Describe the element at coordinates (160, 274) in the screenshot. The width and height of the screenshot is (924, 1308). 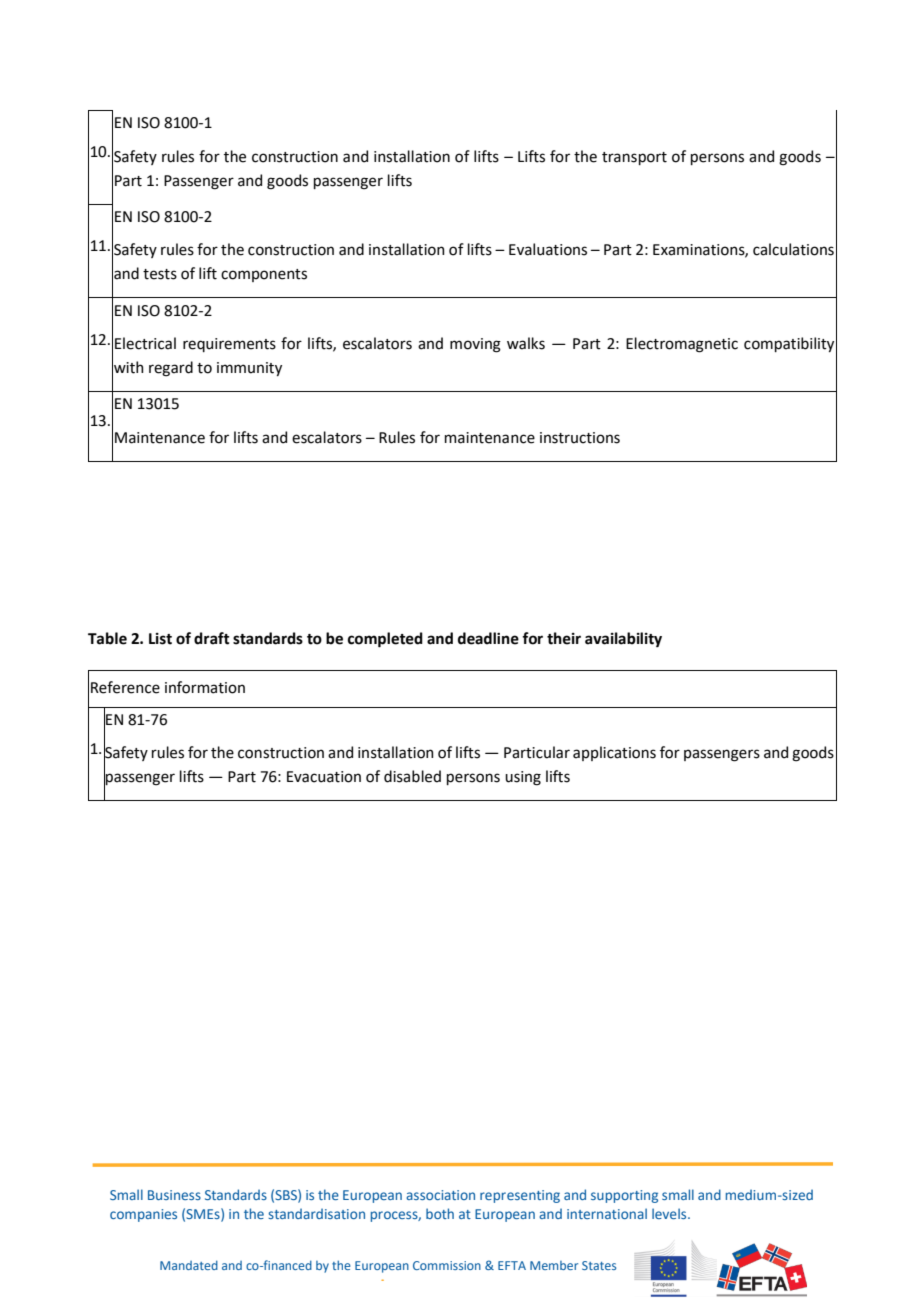
I see `tests` at that location.
